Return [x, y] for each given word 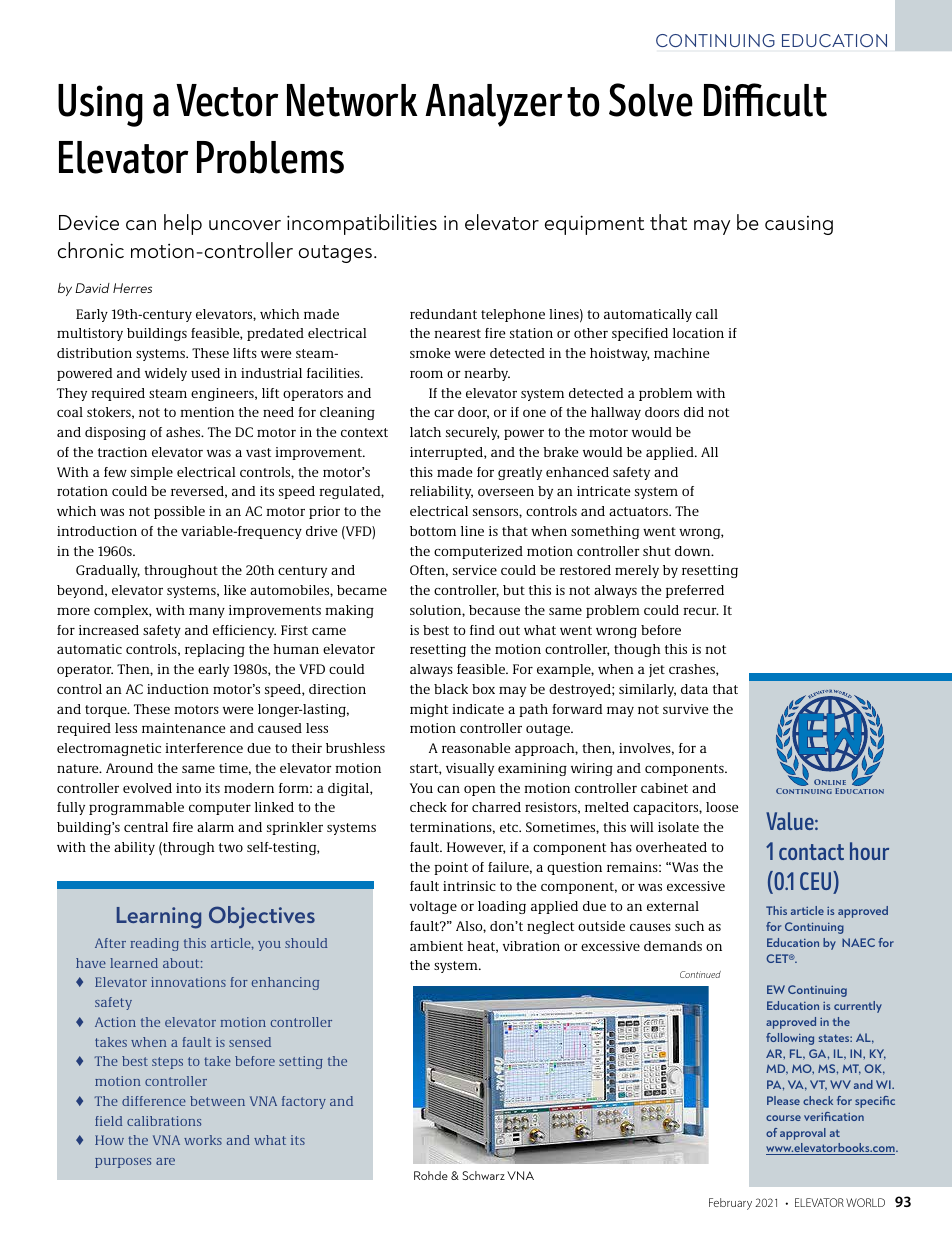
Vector [227, 100]
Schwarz [483, 1175]
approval [803, 1134]
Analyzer [493, 105]
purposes [123, 1163]
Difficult [765, 100]
